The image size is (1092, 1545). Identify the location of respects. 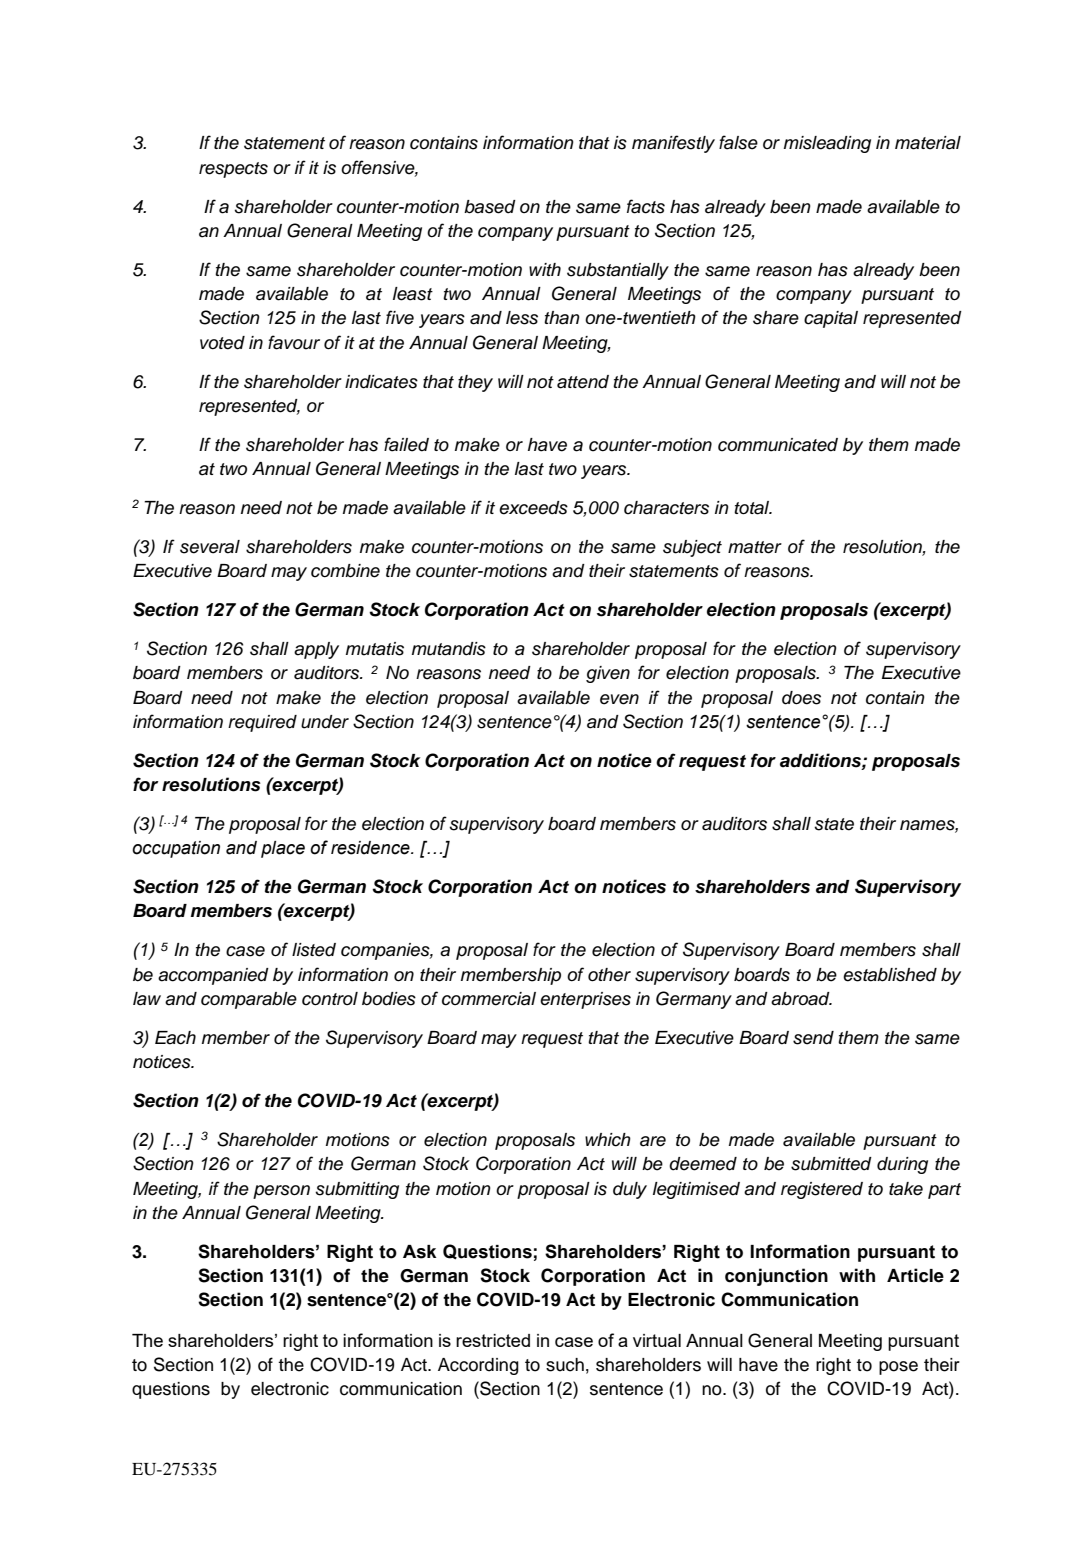
(233, 170).
